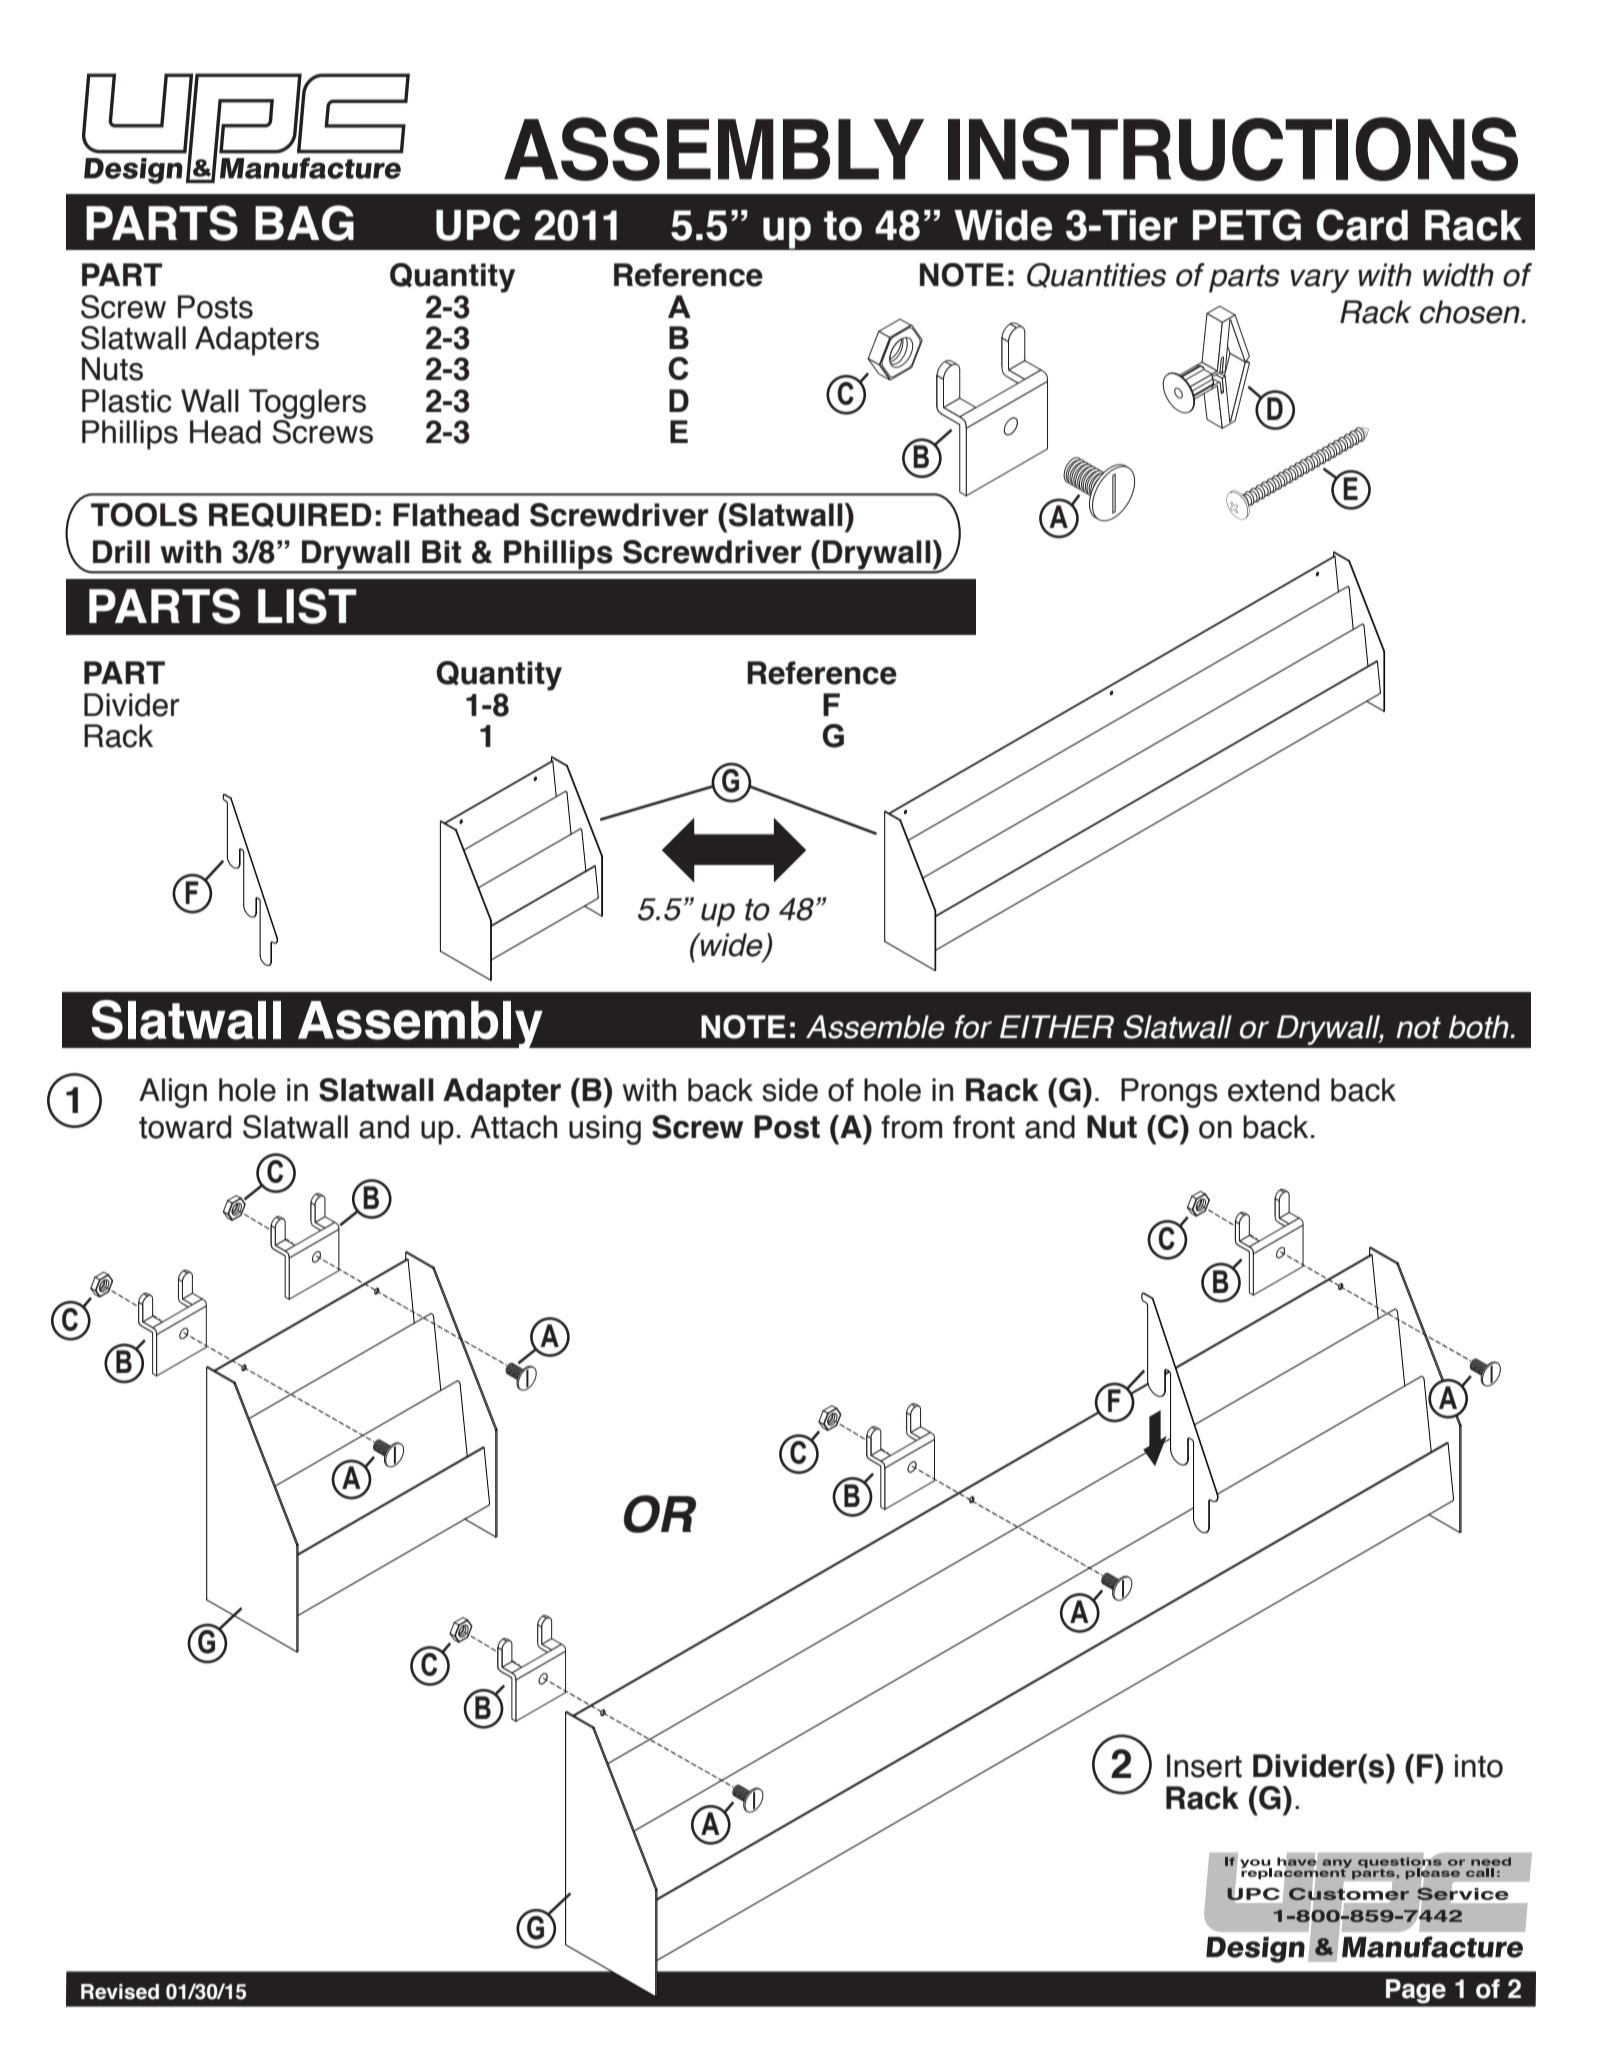 Image resolution: width=1599 pixels, height=2070 pixels. What do you see at coordinates (1096, 275) in the page?
I see `Quantities` at bounding box center [1096, 275].
